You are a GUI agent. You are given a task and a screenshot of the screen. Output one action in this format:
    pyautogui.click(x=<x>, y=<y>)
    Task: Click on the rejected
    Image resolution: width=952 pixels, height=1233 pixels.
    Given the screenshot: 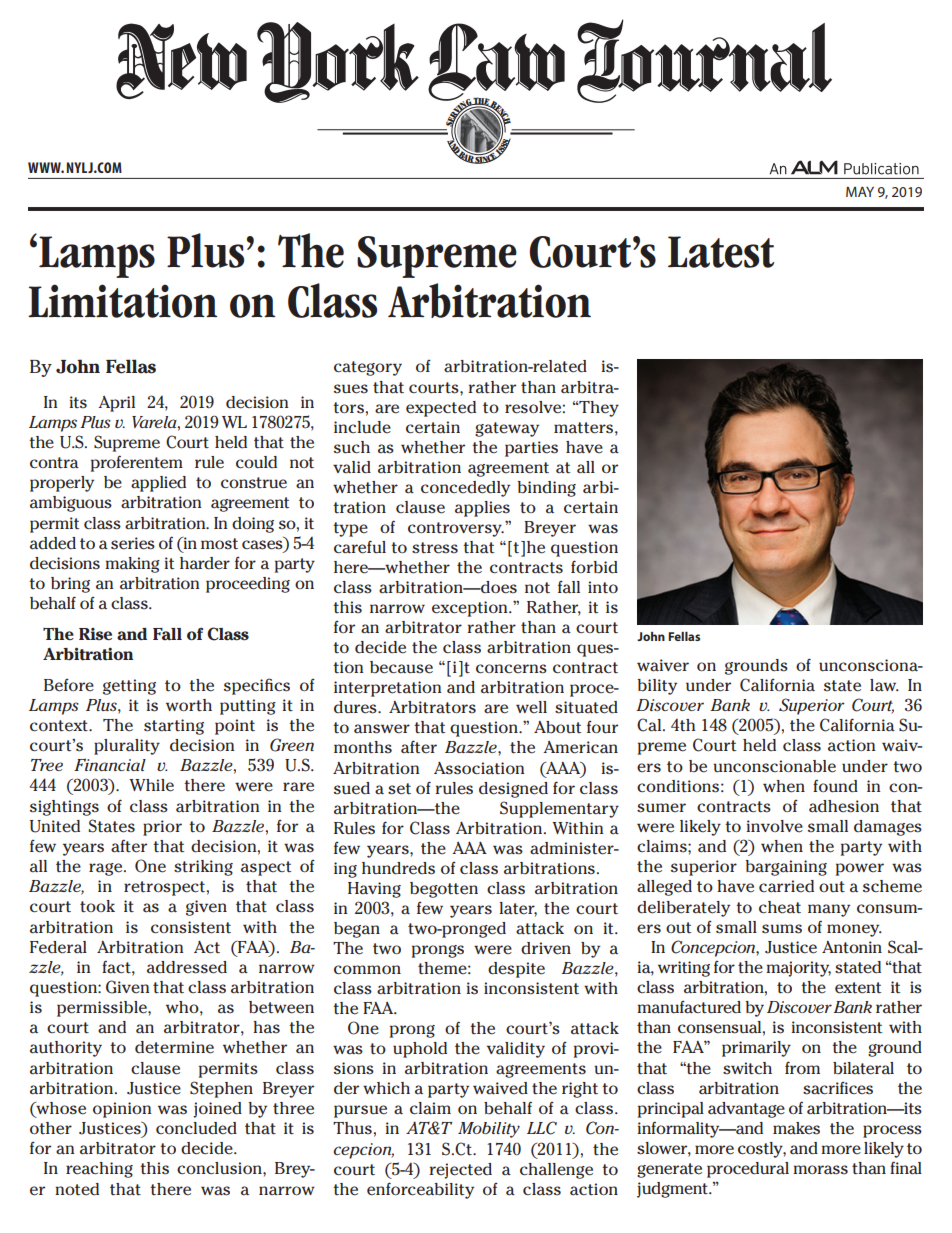 What is the action you would take?
    pyautogui.click(x=460, y=1171)
